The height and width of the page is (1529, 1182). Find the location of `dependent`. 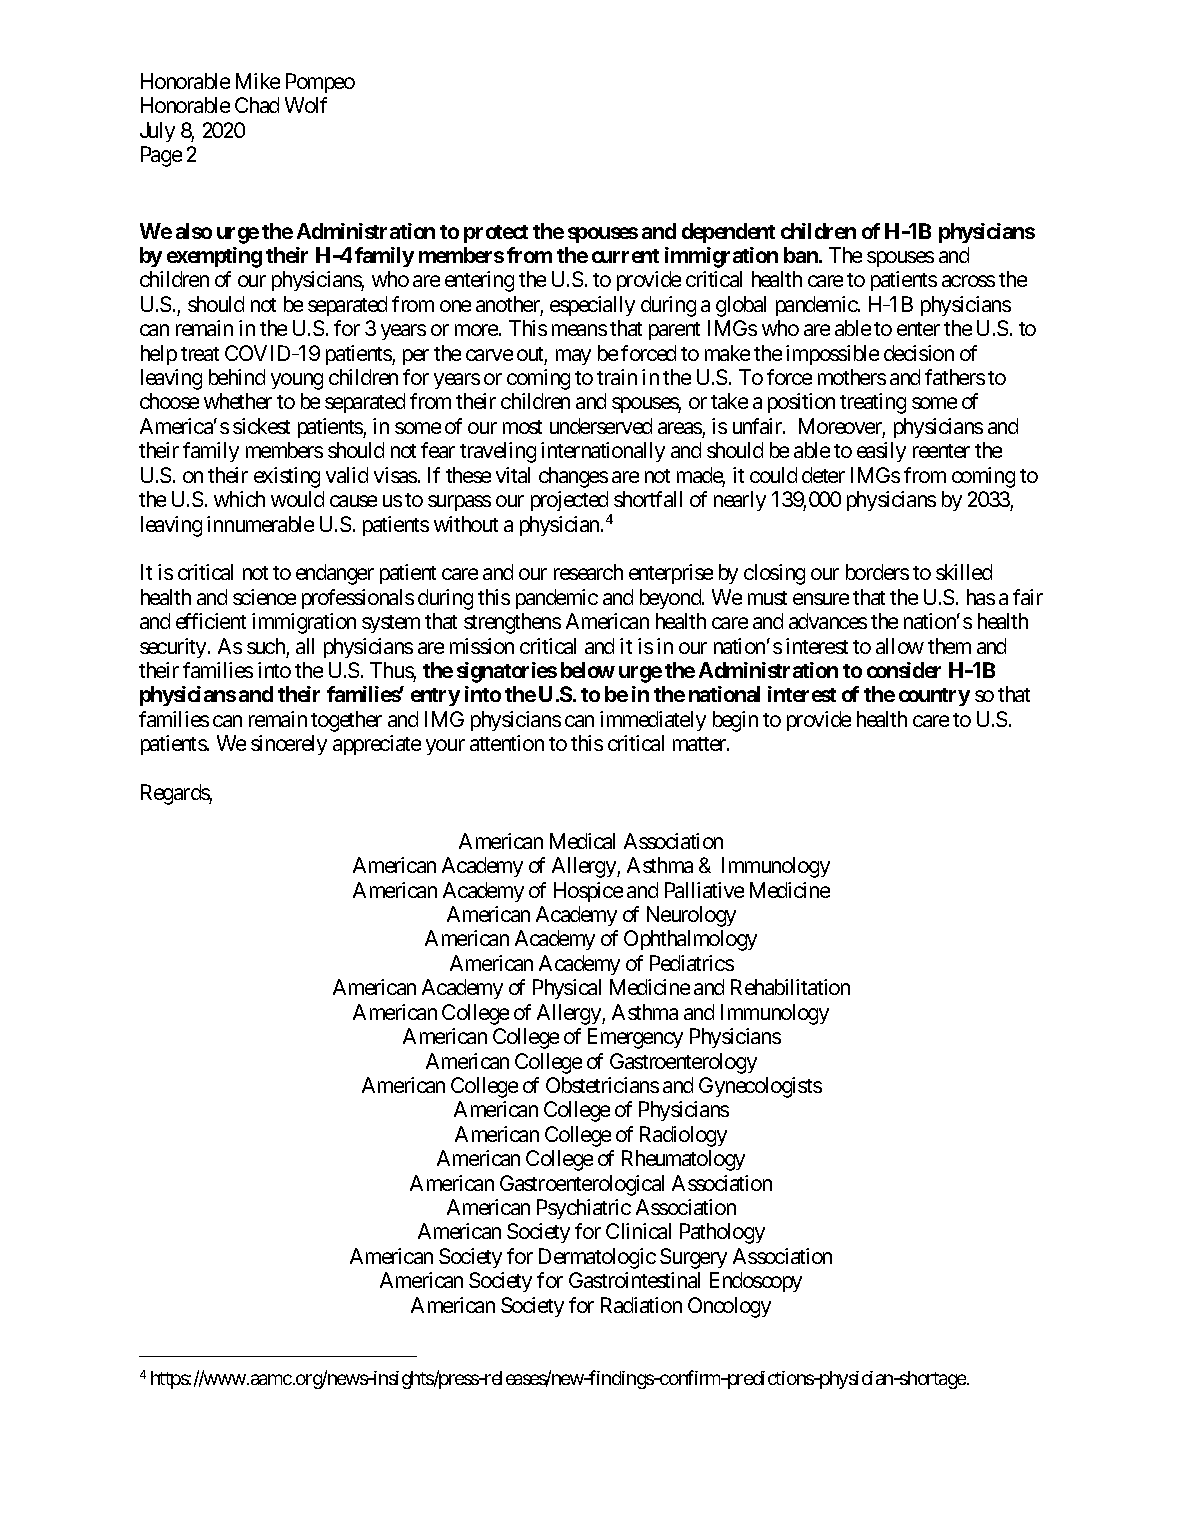

dependent is located at coordinates (728, 233).
